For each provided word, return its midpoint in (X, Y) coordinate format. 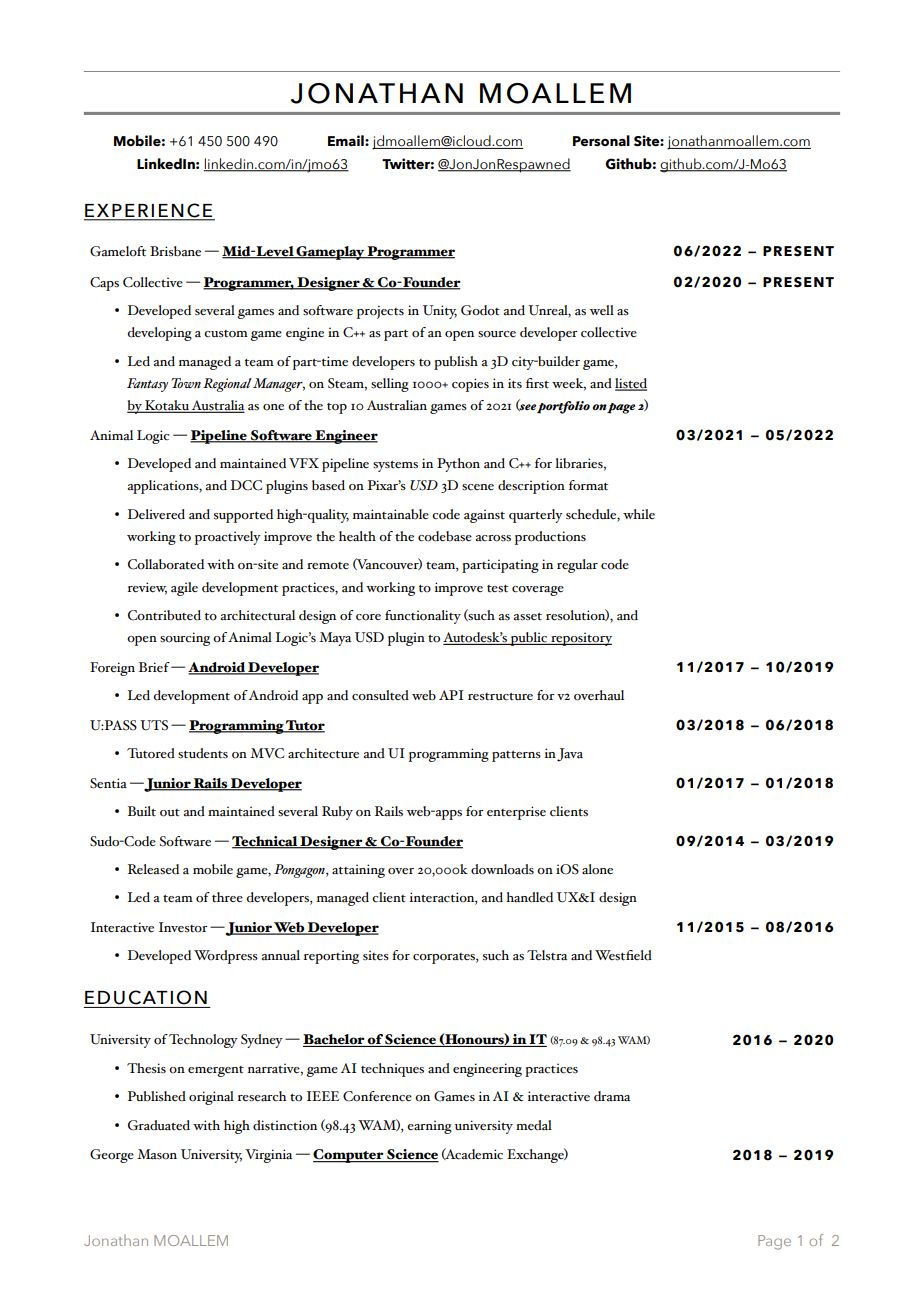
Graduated (159, 1125)
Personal (601, 141)
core (368, 617)
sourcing (185, 639)
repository (580, 639)
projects (380, 312)
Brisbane (175, 251)
